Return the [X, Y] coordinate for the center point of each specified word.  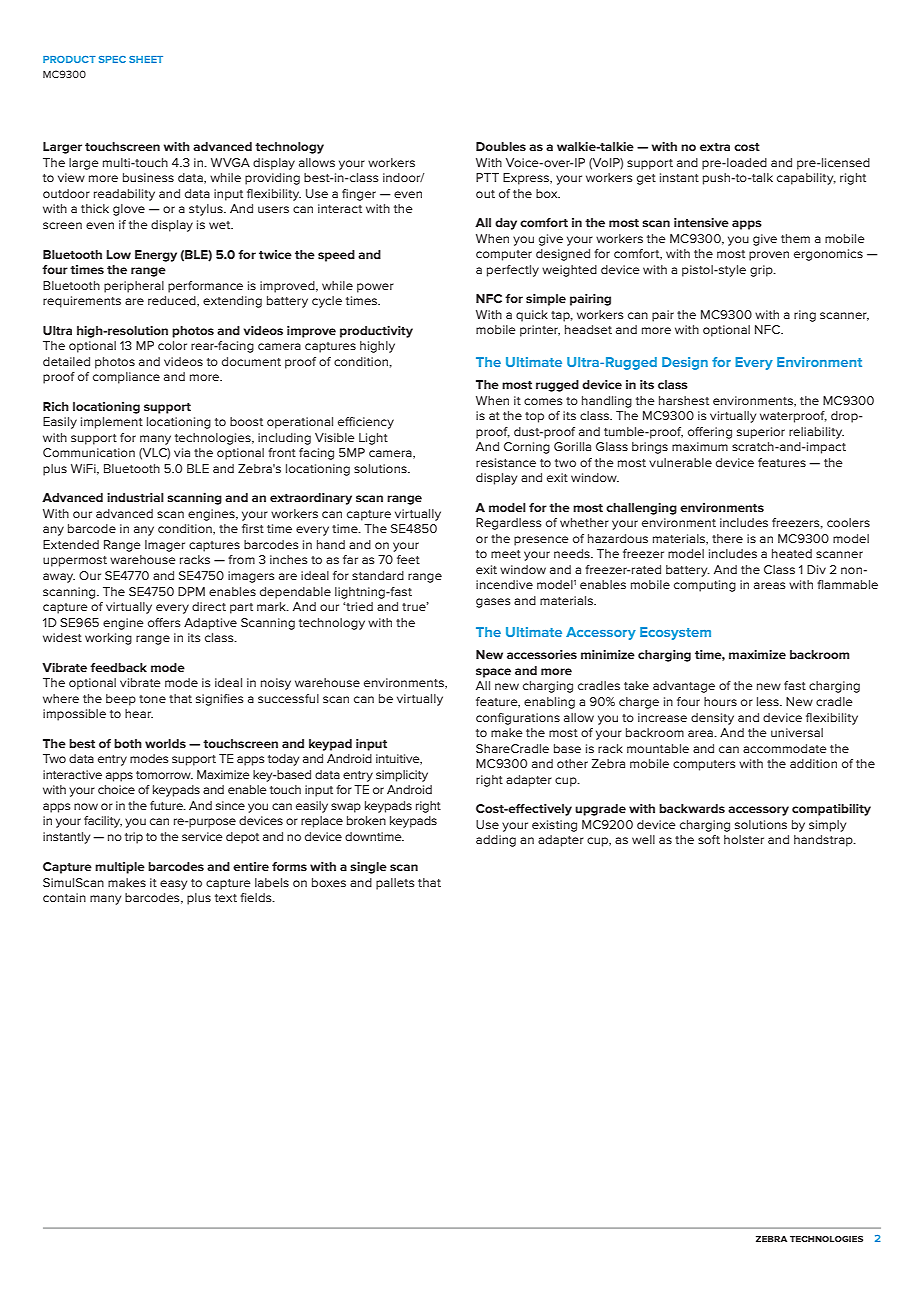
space [493, 673]
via [182, 452]
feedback [118, 667]
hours [720, 701]
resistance [506, 462]
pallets [395, 884]
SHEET [146, 59]
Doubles [501, 146]
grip [762, 271]
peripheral [134, 287]
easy [173, 885]
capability [806, 179]
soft [709, 839]
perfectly [513, 271]
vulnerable [680, 462]
